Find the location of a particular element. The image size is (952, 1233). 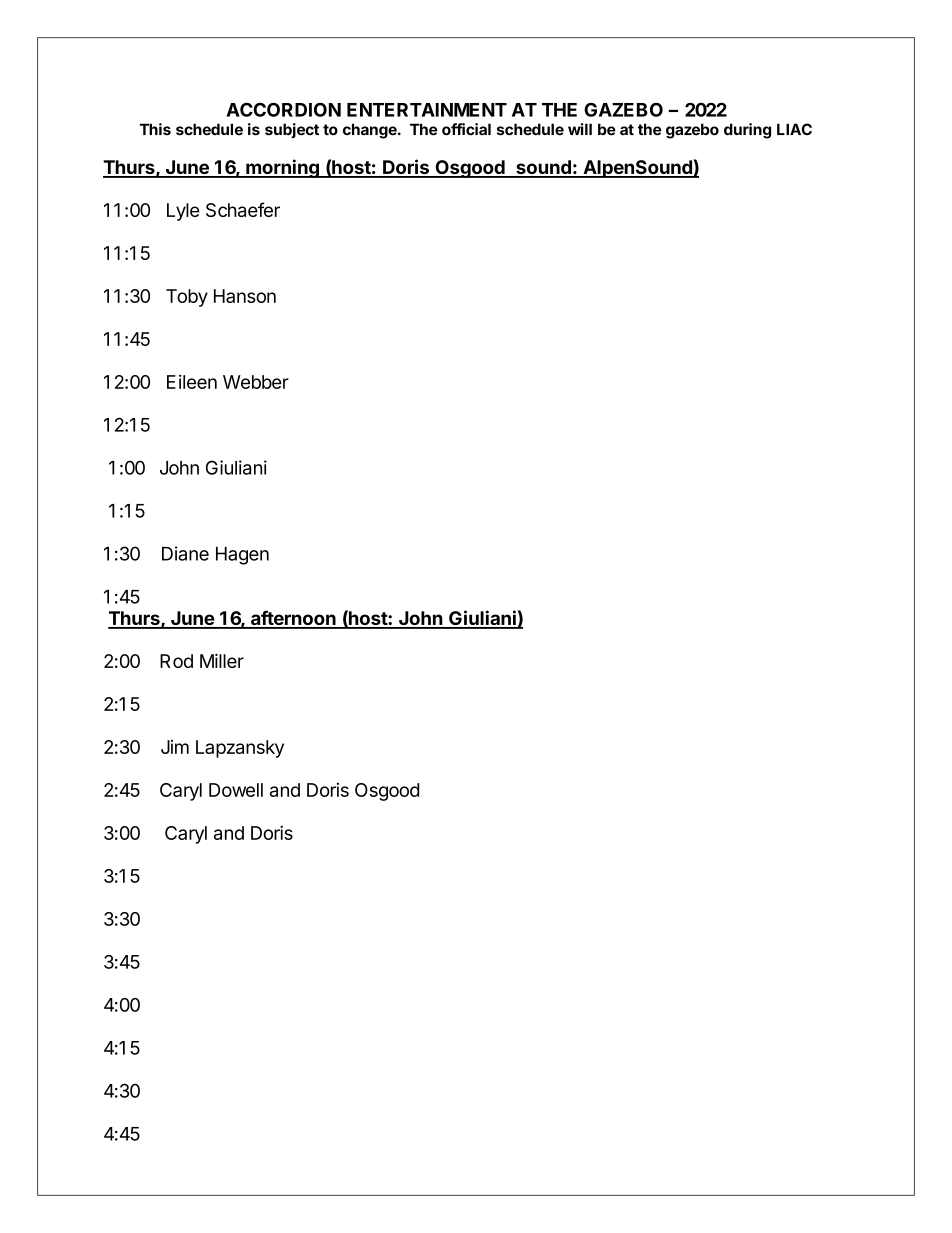

Webber is located at coordinates (256, 382).
